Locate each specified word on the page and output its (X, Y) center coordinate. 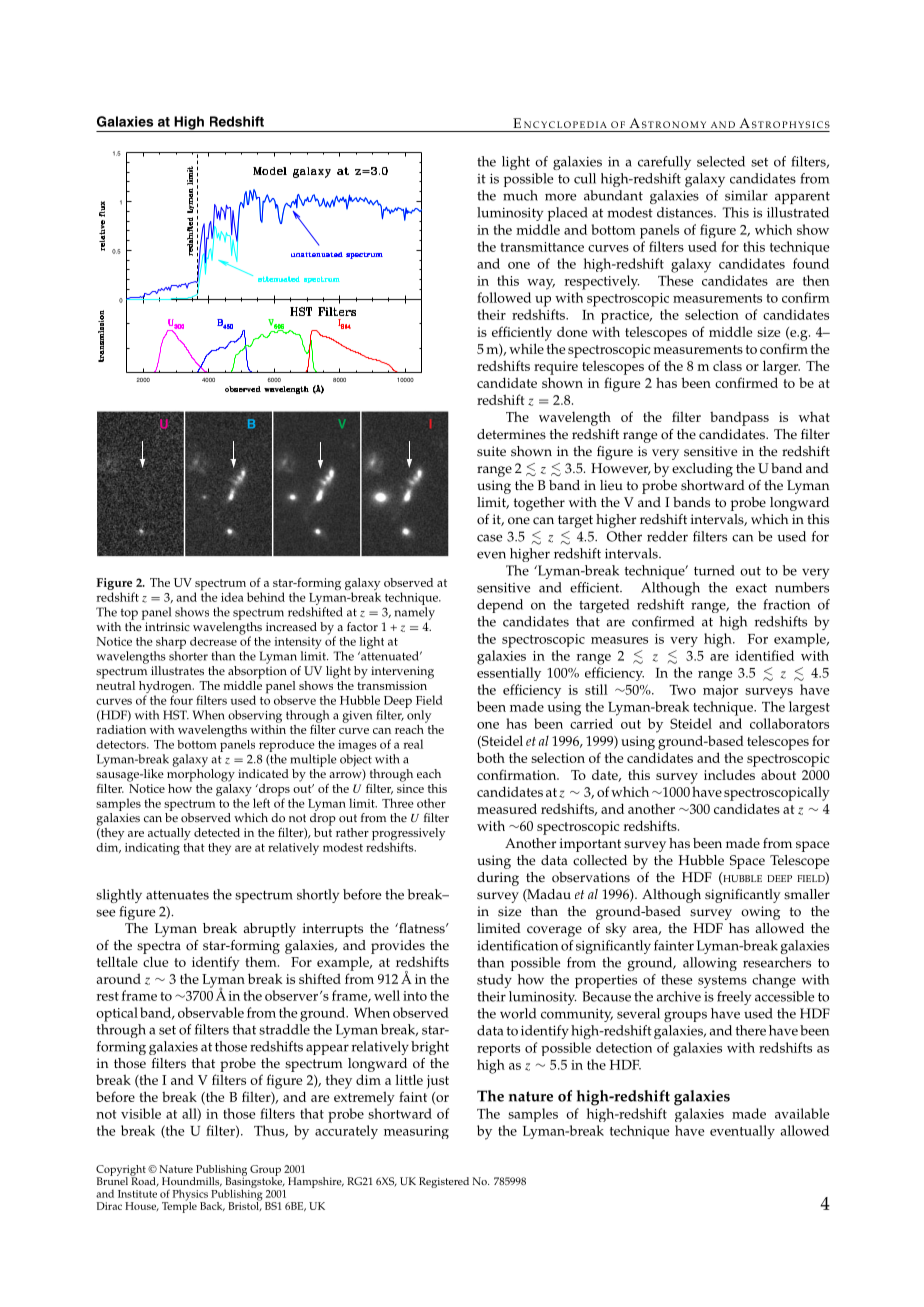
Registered (444, 1182)
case (489, 538)
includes (729, 774)
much (520, 195)
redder (667, 536)
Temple (179, 1206)
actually (169, 834)
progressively (408, 835)
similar (746, 195)
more (560, 197)
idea (232, 597)
